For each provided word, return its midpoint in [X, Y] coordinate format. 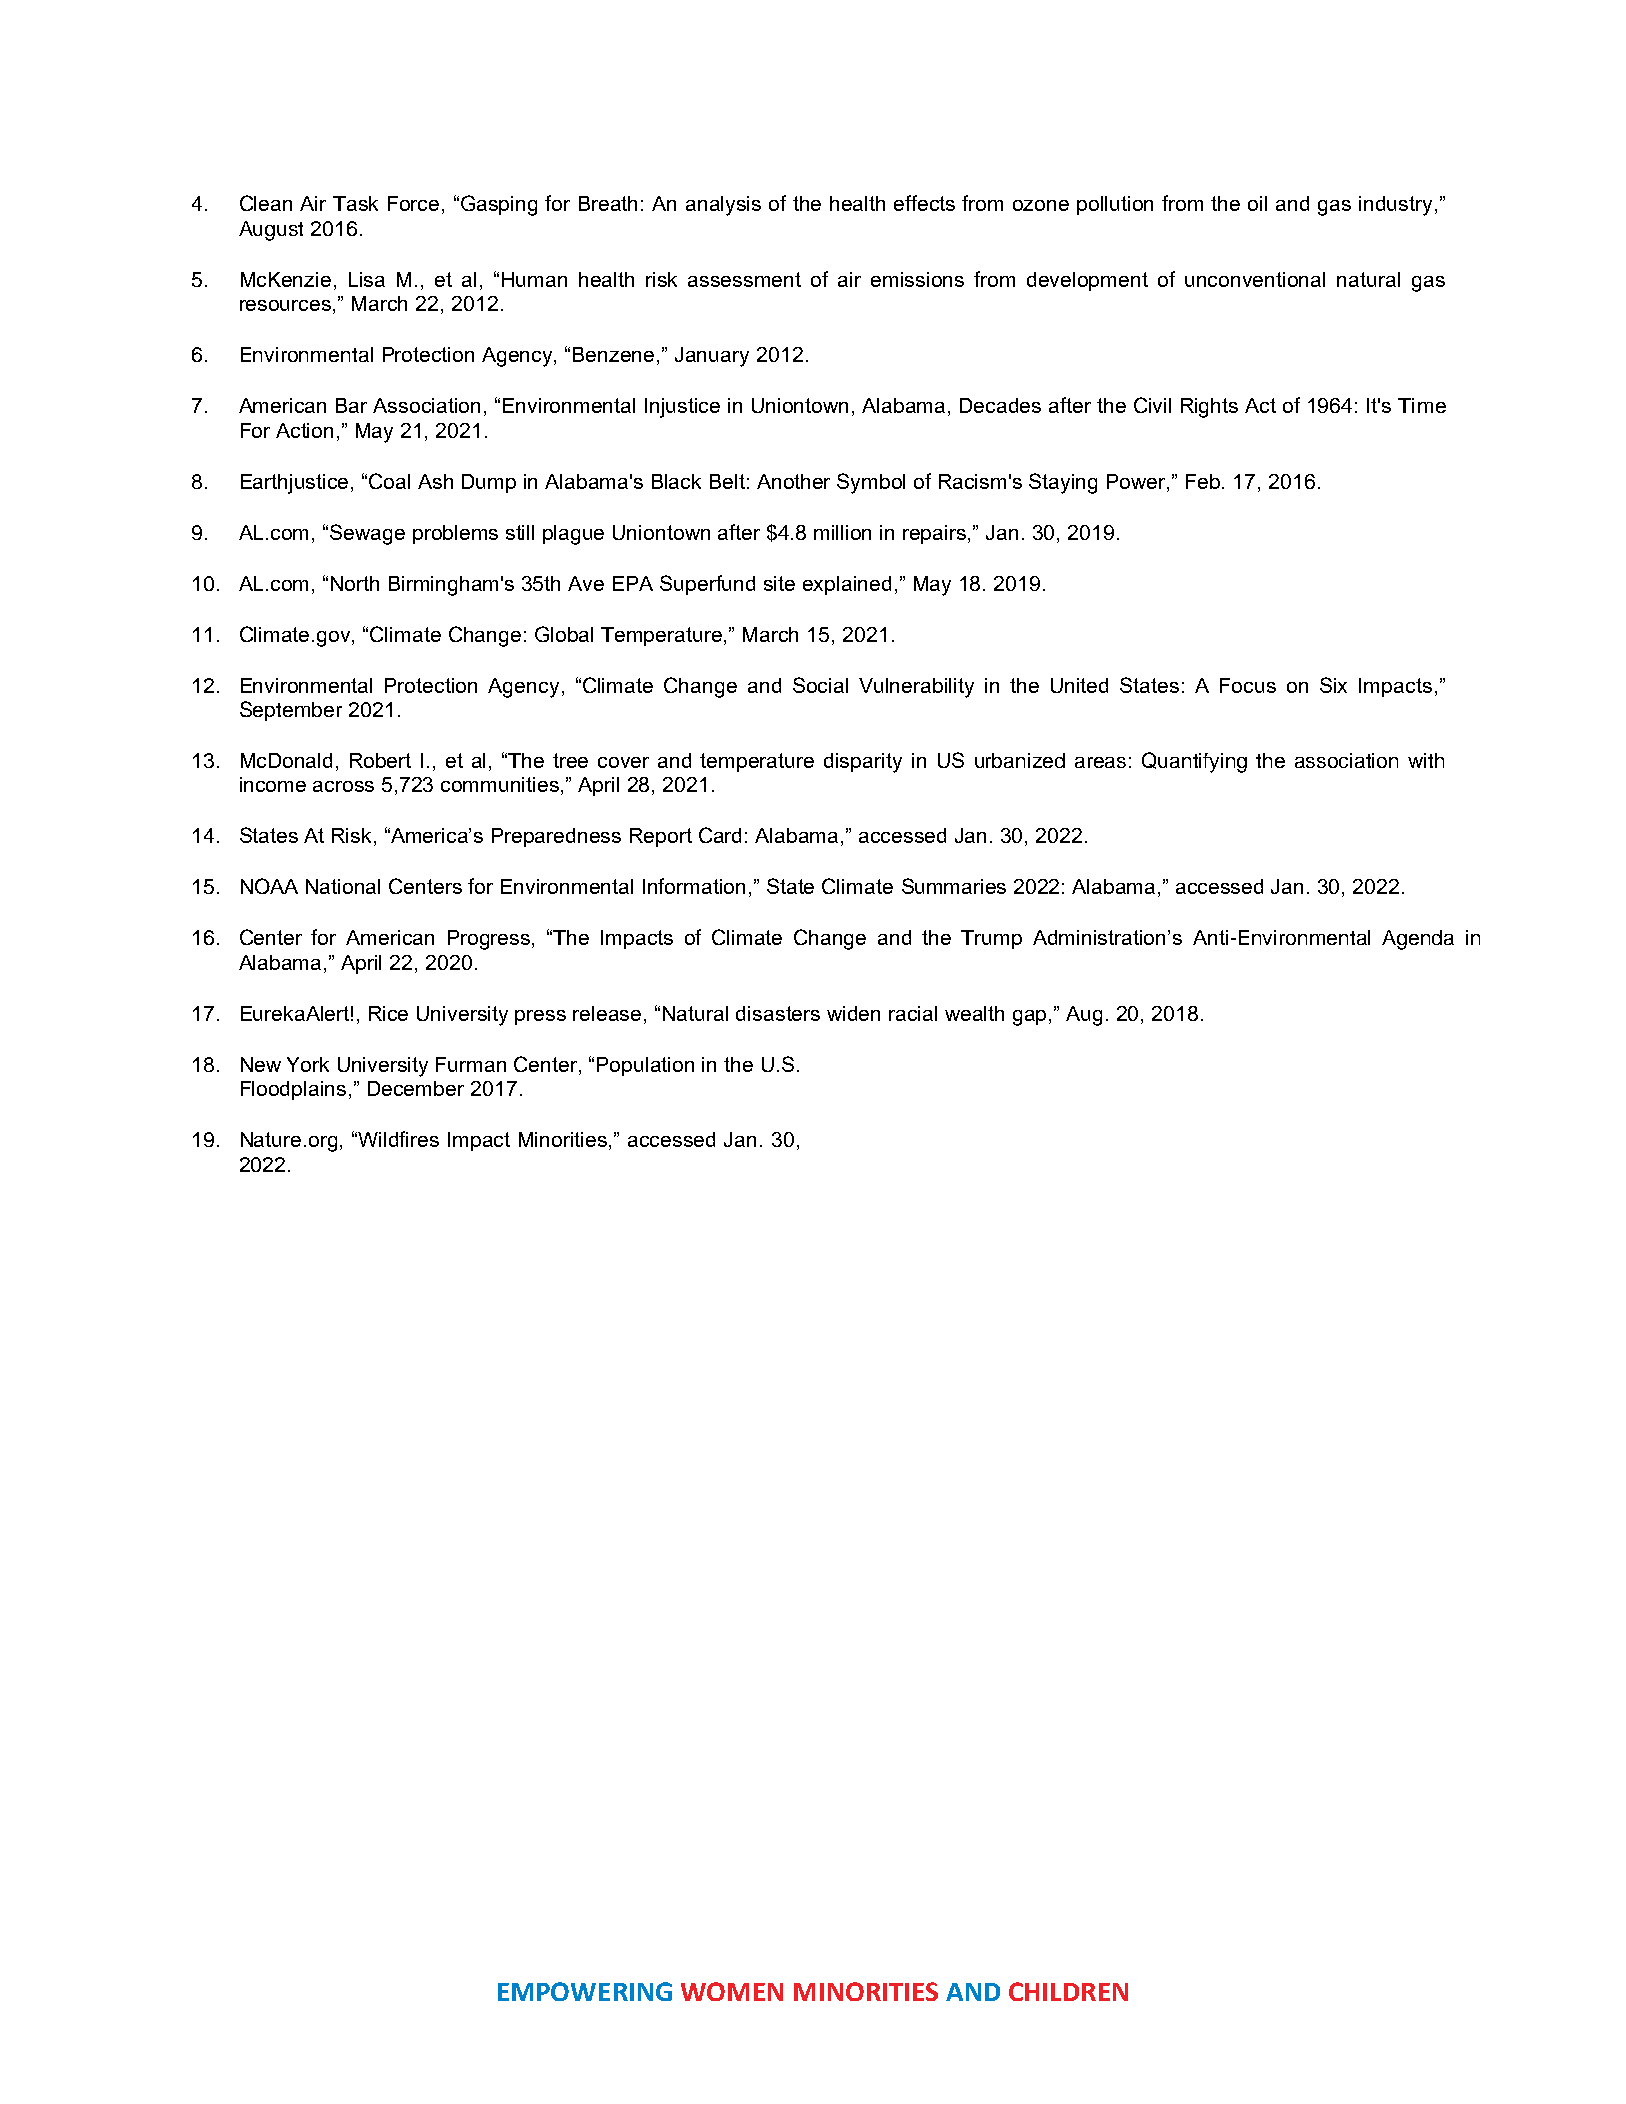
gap [1031, 1018]
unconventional [1255, 279]
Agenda [1418, 940]
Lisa [367, 279]
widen [853, 1013]
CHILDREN [1068, 1991]
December [416, 1088]
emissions [917, 279]
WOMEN [732, 1991]
